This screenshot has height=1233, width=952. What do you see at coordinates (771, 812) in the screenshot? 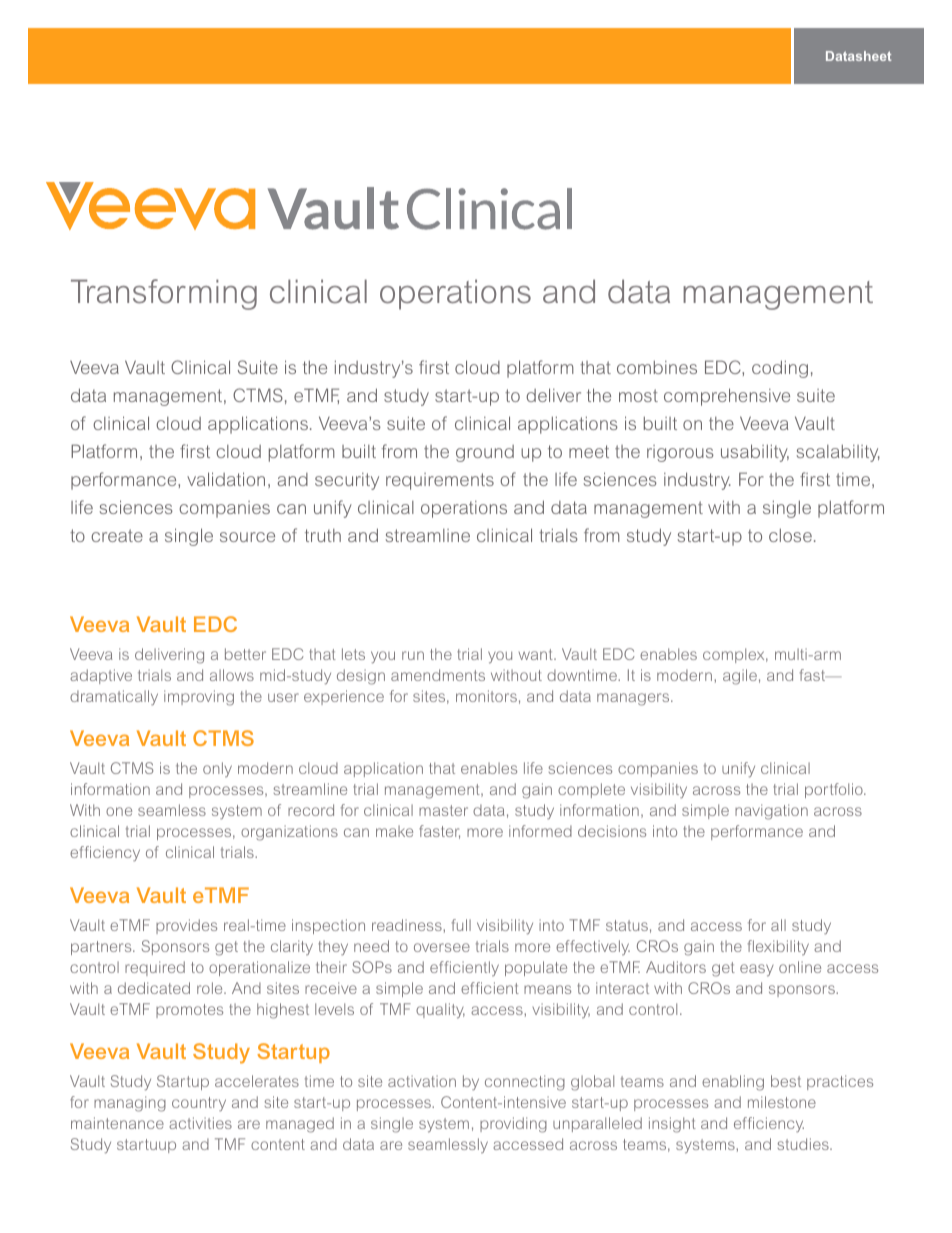
I see `navigation` at bounding box center [771, 812].
